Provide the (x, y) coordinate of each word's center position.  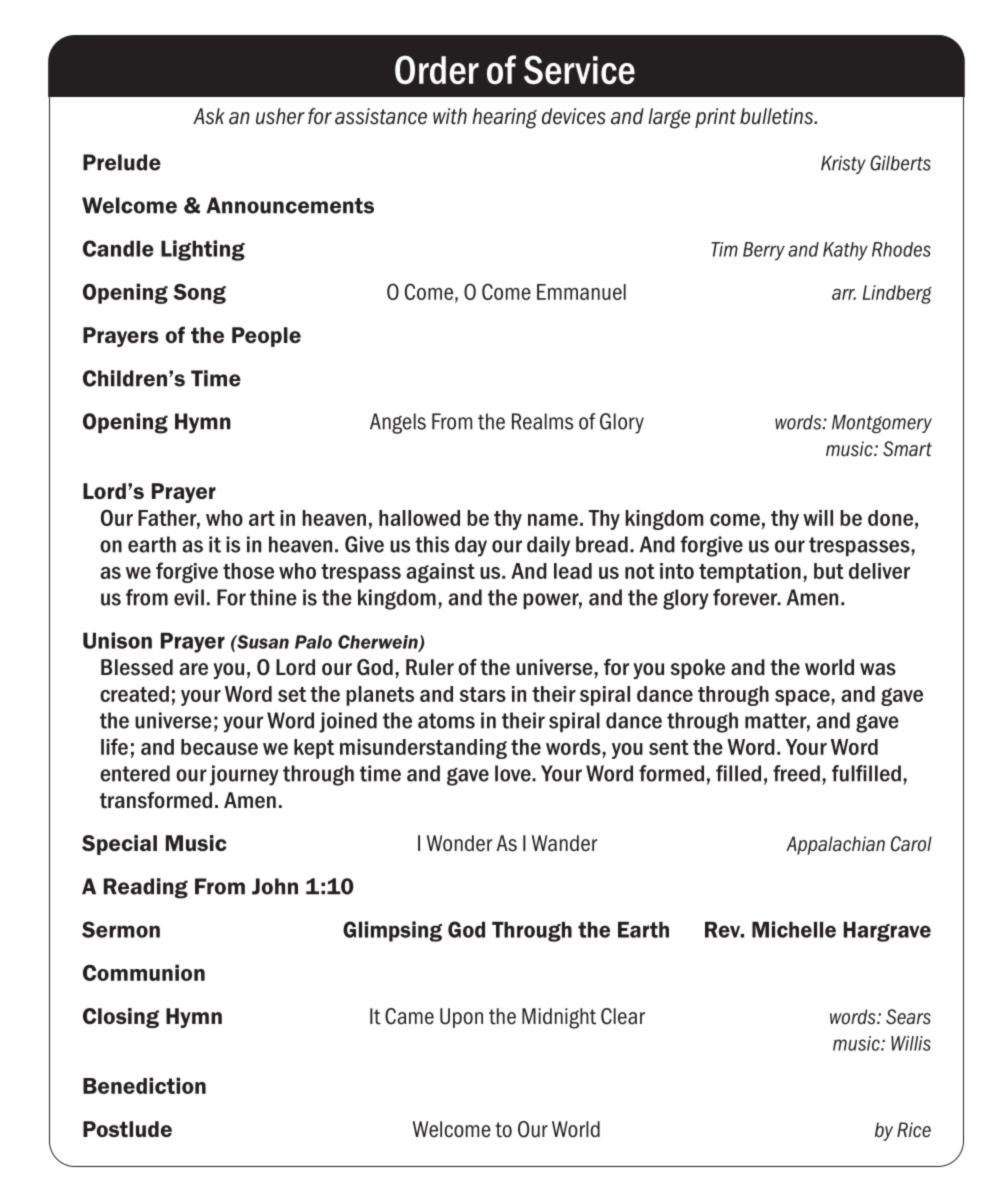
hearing (504, 118)
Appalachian (835, 845)
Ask (209, 116)
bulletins (777, 116)
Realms (542, 421)
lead (573, 571)
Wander (564, 843)
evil (189, 597)
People (266, 337)
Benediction (144, 1085)
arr (844, 294)
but (829, 571)
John (275, 886)
